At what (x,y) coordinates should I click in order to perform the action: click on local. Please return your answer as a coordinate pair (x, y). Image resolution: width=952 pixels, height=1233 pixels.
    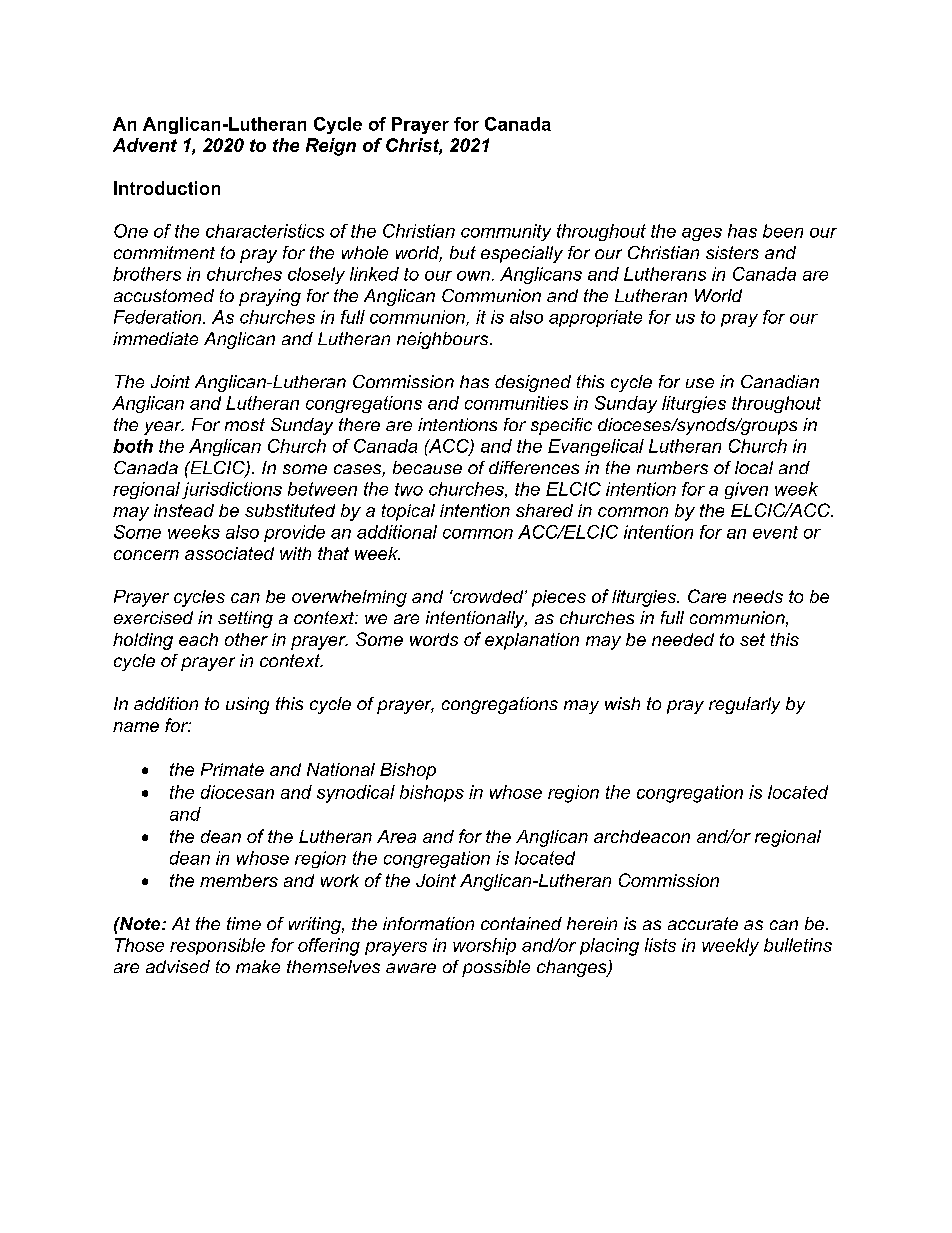
    Looking at the image, I should click on (754, 467).
